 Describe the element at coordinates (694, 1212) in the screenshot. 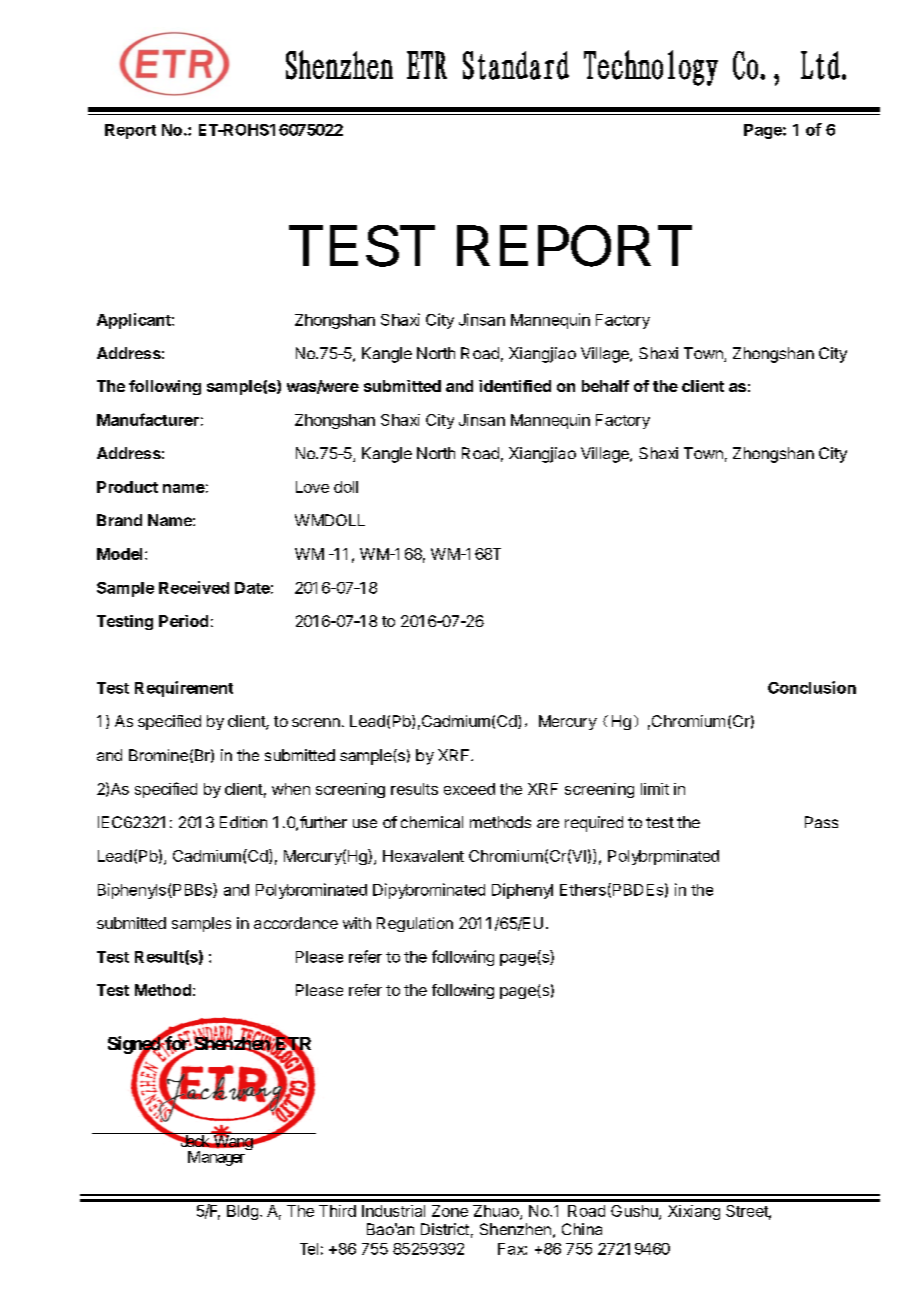

I see `Xixiang` at that location.
